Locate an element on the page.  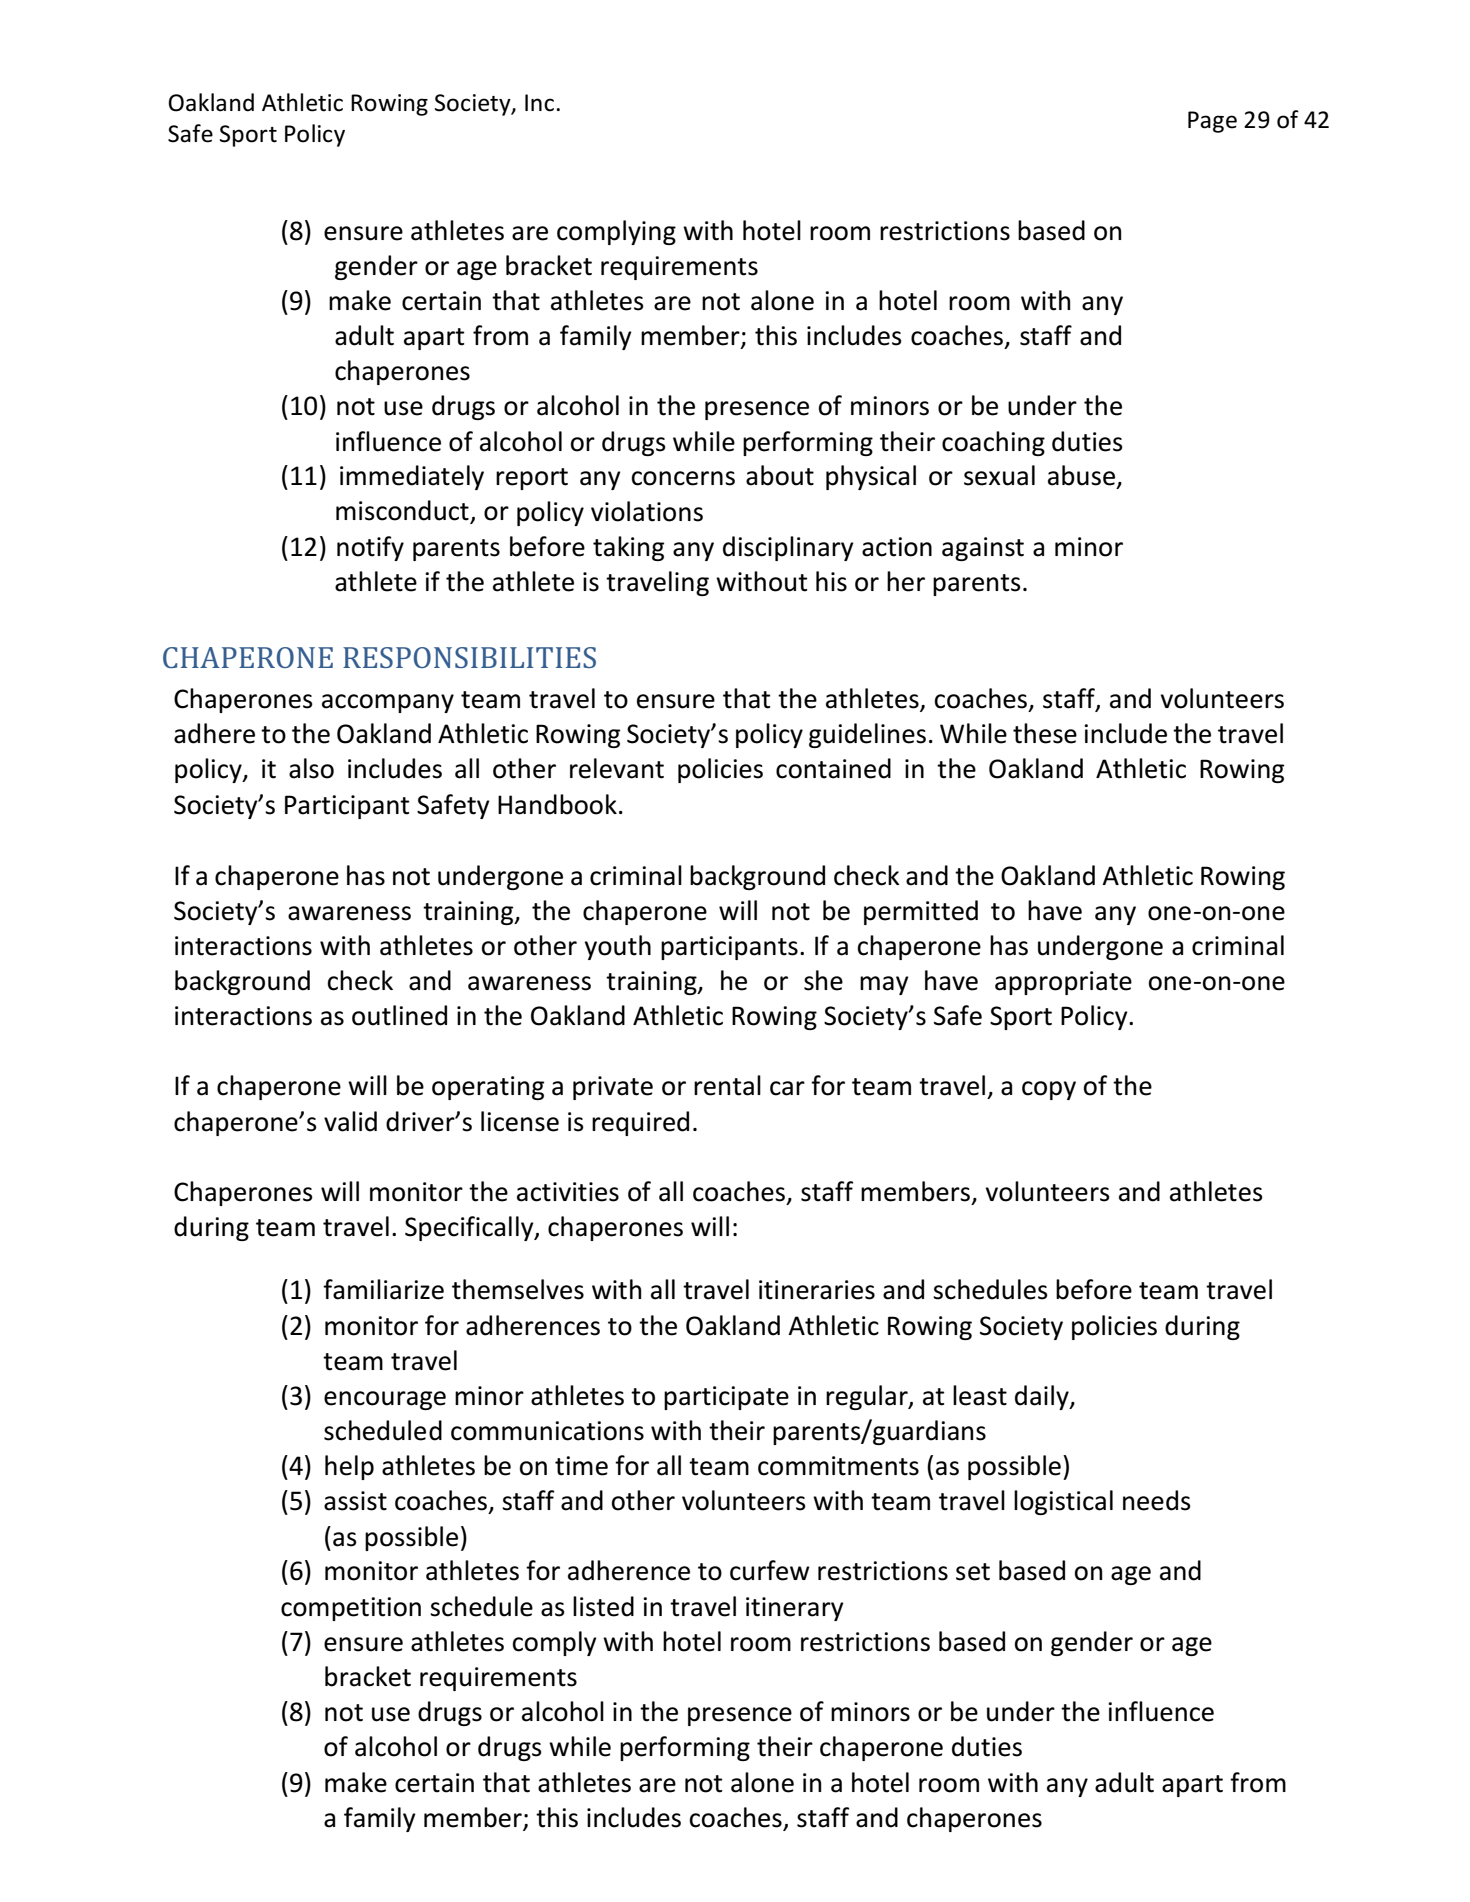
competition is located at coordinates (351, 1609).
